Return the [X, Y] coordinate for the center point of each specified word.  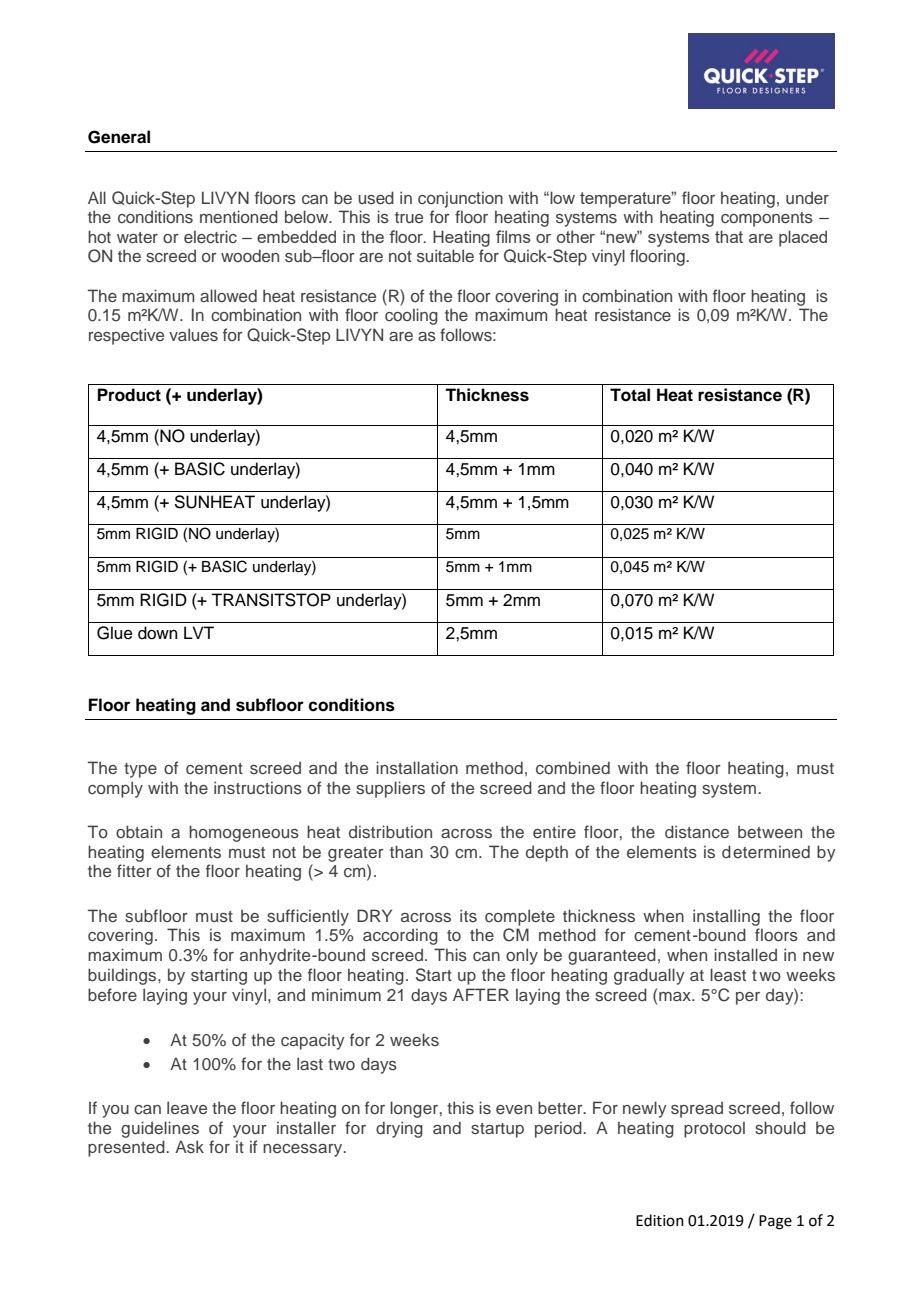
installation [417, 767]
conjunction [460, 199]
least [728, 974]
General [119, 137]
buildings [123, 976]
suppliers [390, 789]
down [158, 633]
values [193, 334]
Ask [189, 1146]
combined [573, 767]
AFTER [481, 994]
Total [630, 395]
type [140, 770]
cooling [411, 316]
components [767, 219]
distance [697, 831]
